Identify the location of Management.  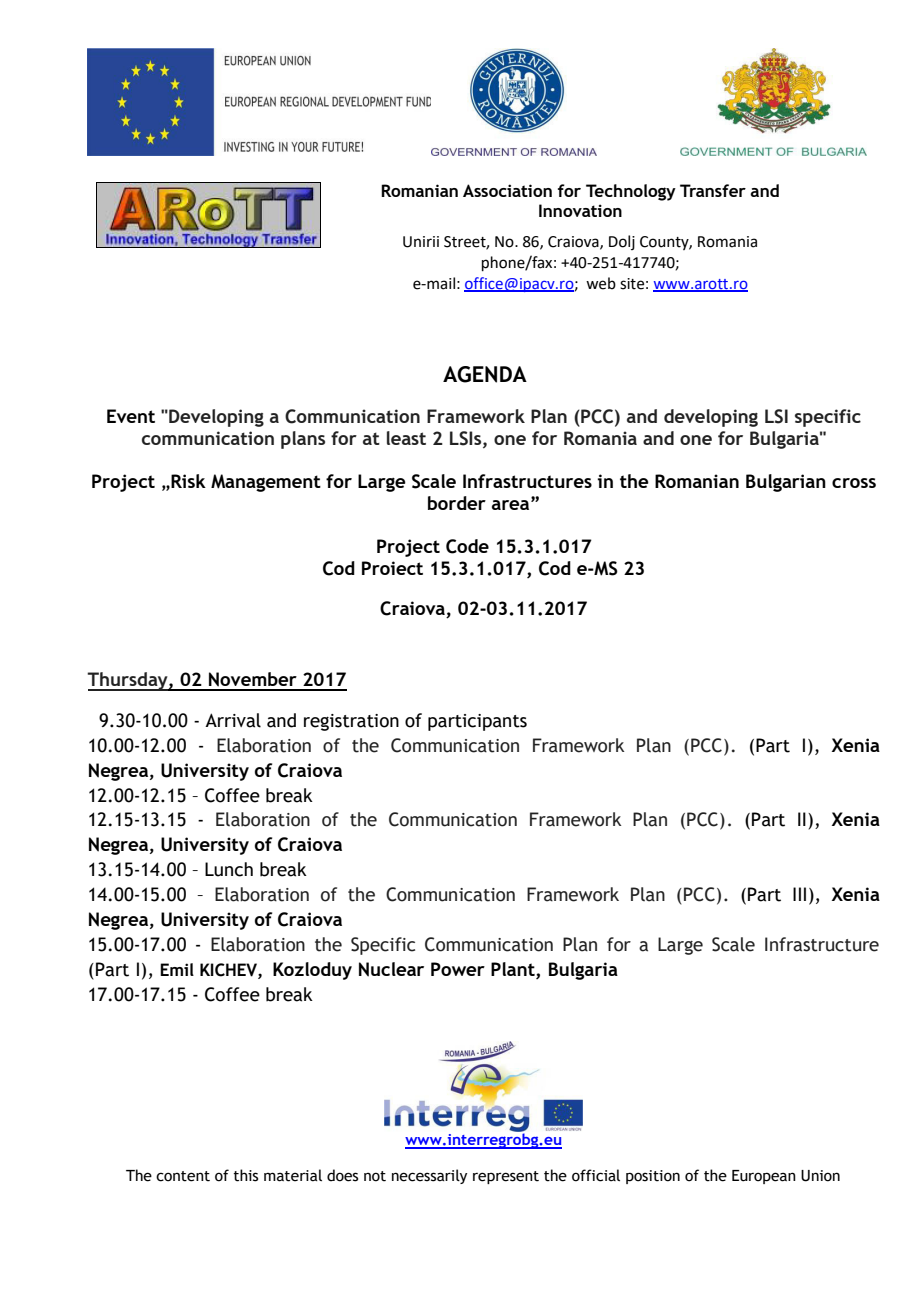
(266, 483).
